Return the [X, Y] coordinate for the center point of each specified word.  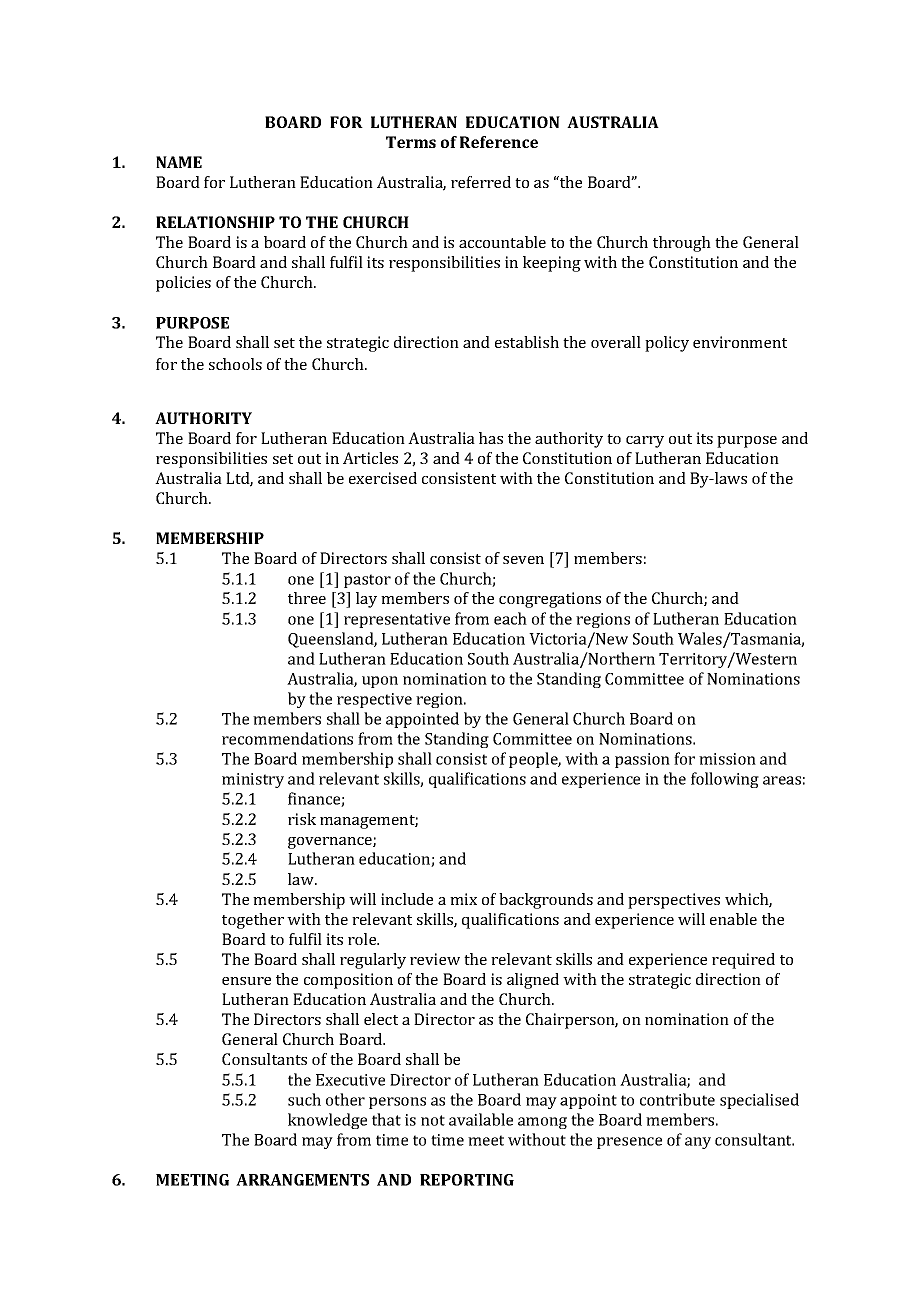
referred [481, 182]
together [253, 921]
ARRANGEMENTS [302, 1180]
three [307, 598]
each [510, 618]
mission [727, 759]
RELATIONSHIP [215, 222]
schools [235, 364]
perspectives [674, 901]
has [491, 438]
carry [645, 442]
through [682, 244]
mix [463, 899]
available [481, 1119]
